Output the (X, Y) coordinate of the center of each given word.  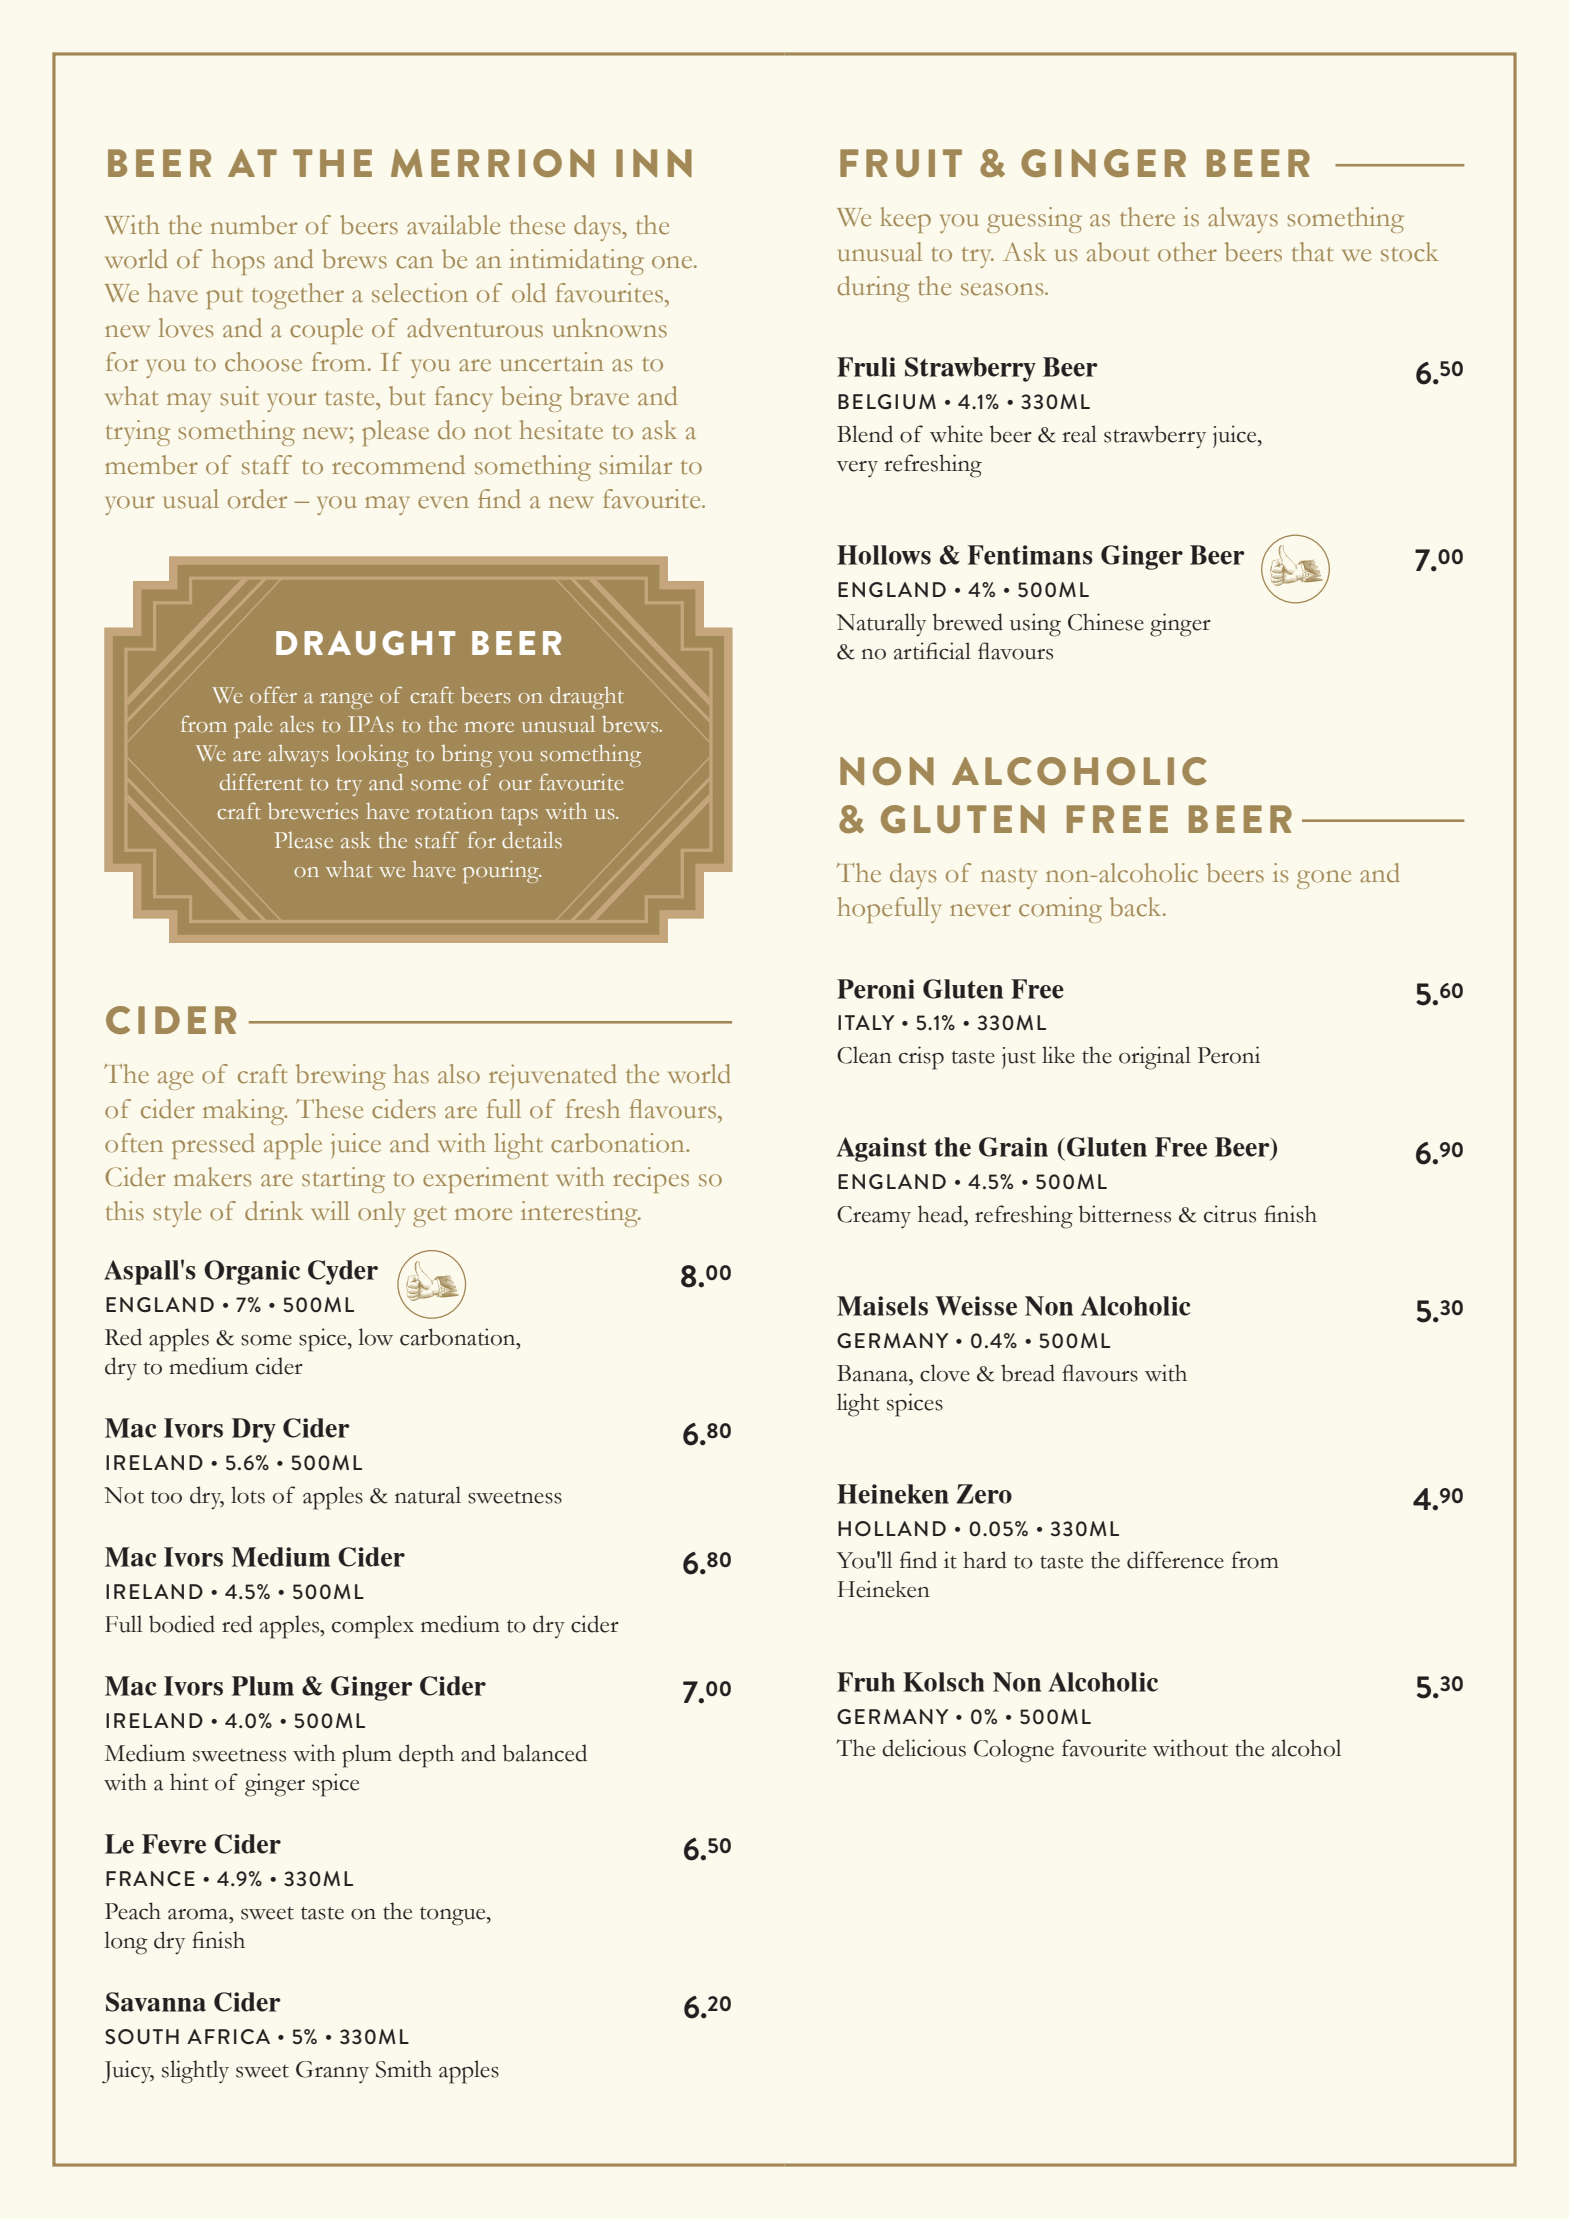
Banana (874, 1373)
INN (654, 163)
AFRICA (228, 2036)
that (1313, 252)
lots (248, 1495)
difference (1175, 1560)
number (253, 225)
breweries (313, 811)
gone (1324, 879)
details (532, 840)
